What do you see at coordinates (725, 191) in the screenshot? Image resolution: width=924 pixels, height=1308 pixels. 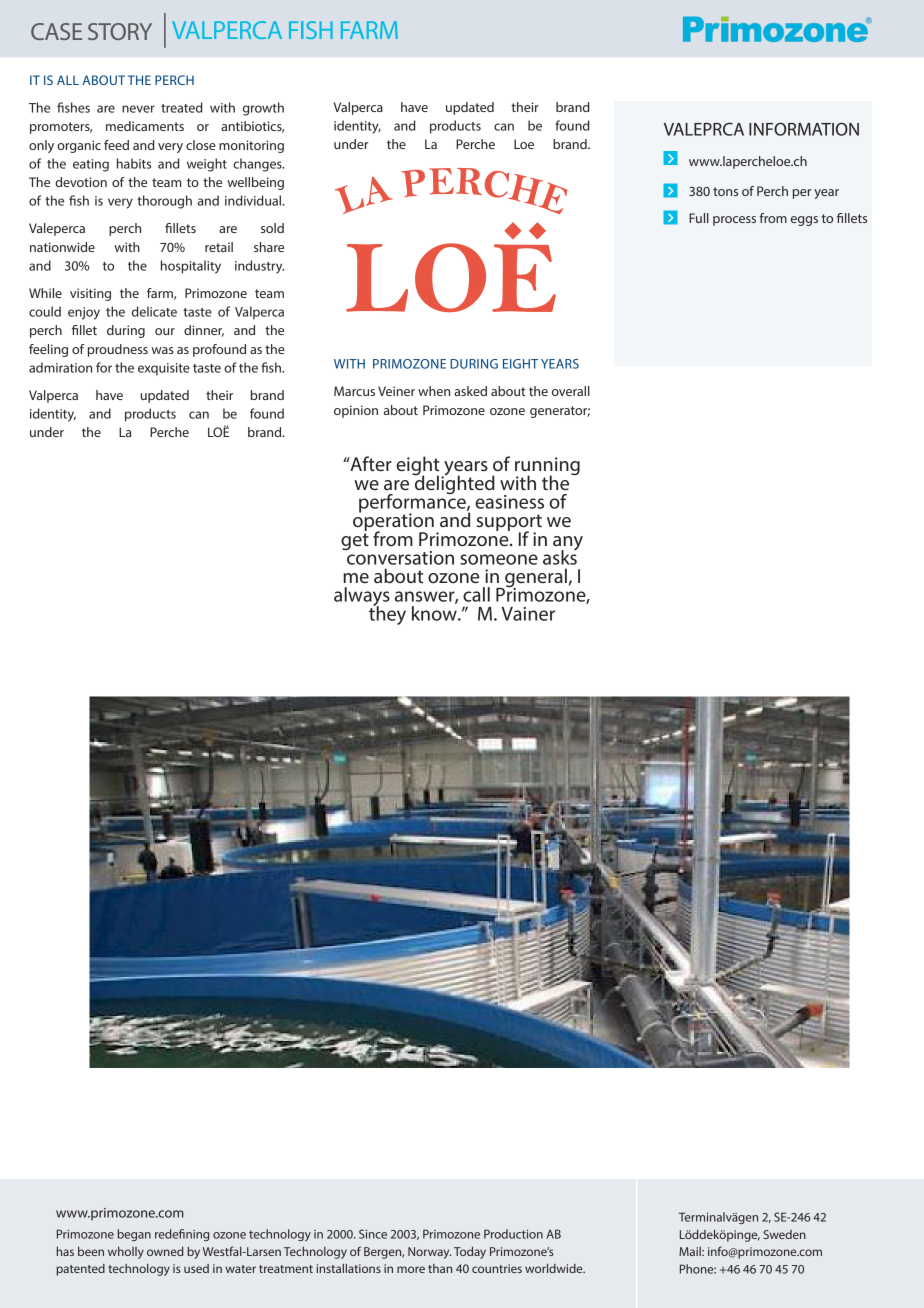 I see `tons` at bounding box center [725, 191].
